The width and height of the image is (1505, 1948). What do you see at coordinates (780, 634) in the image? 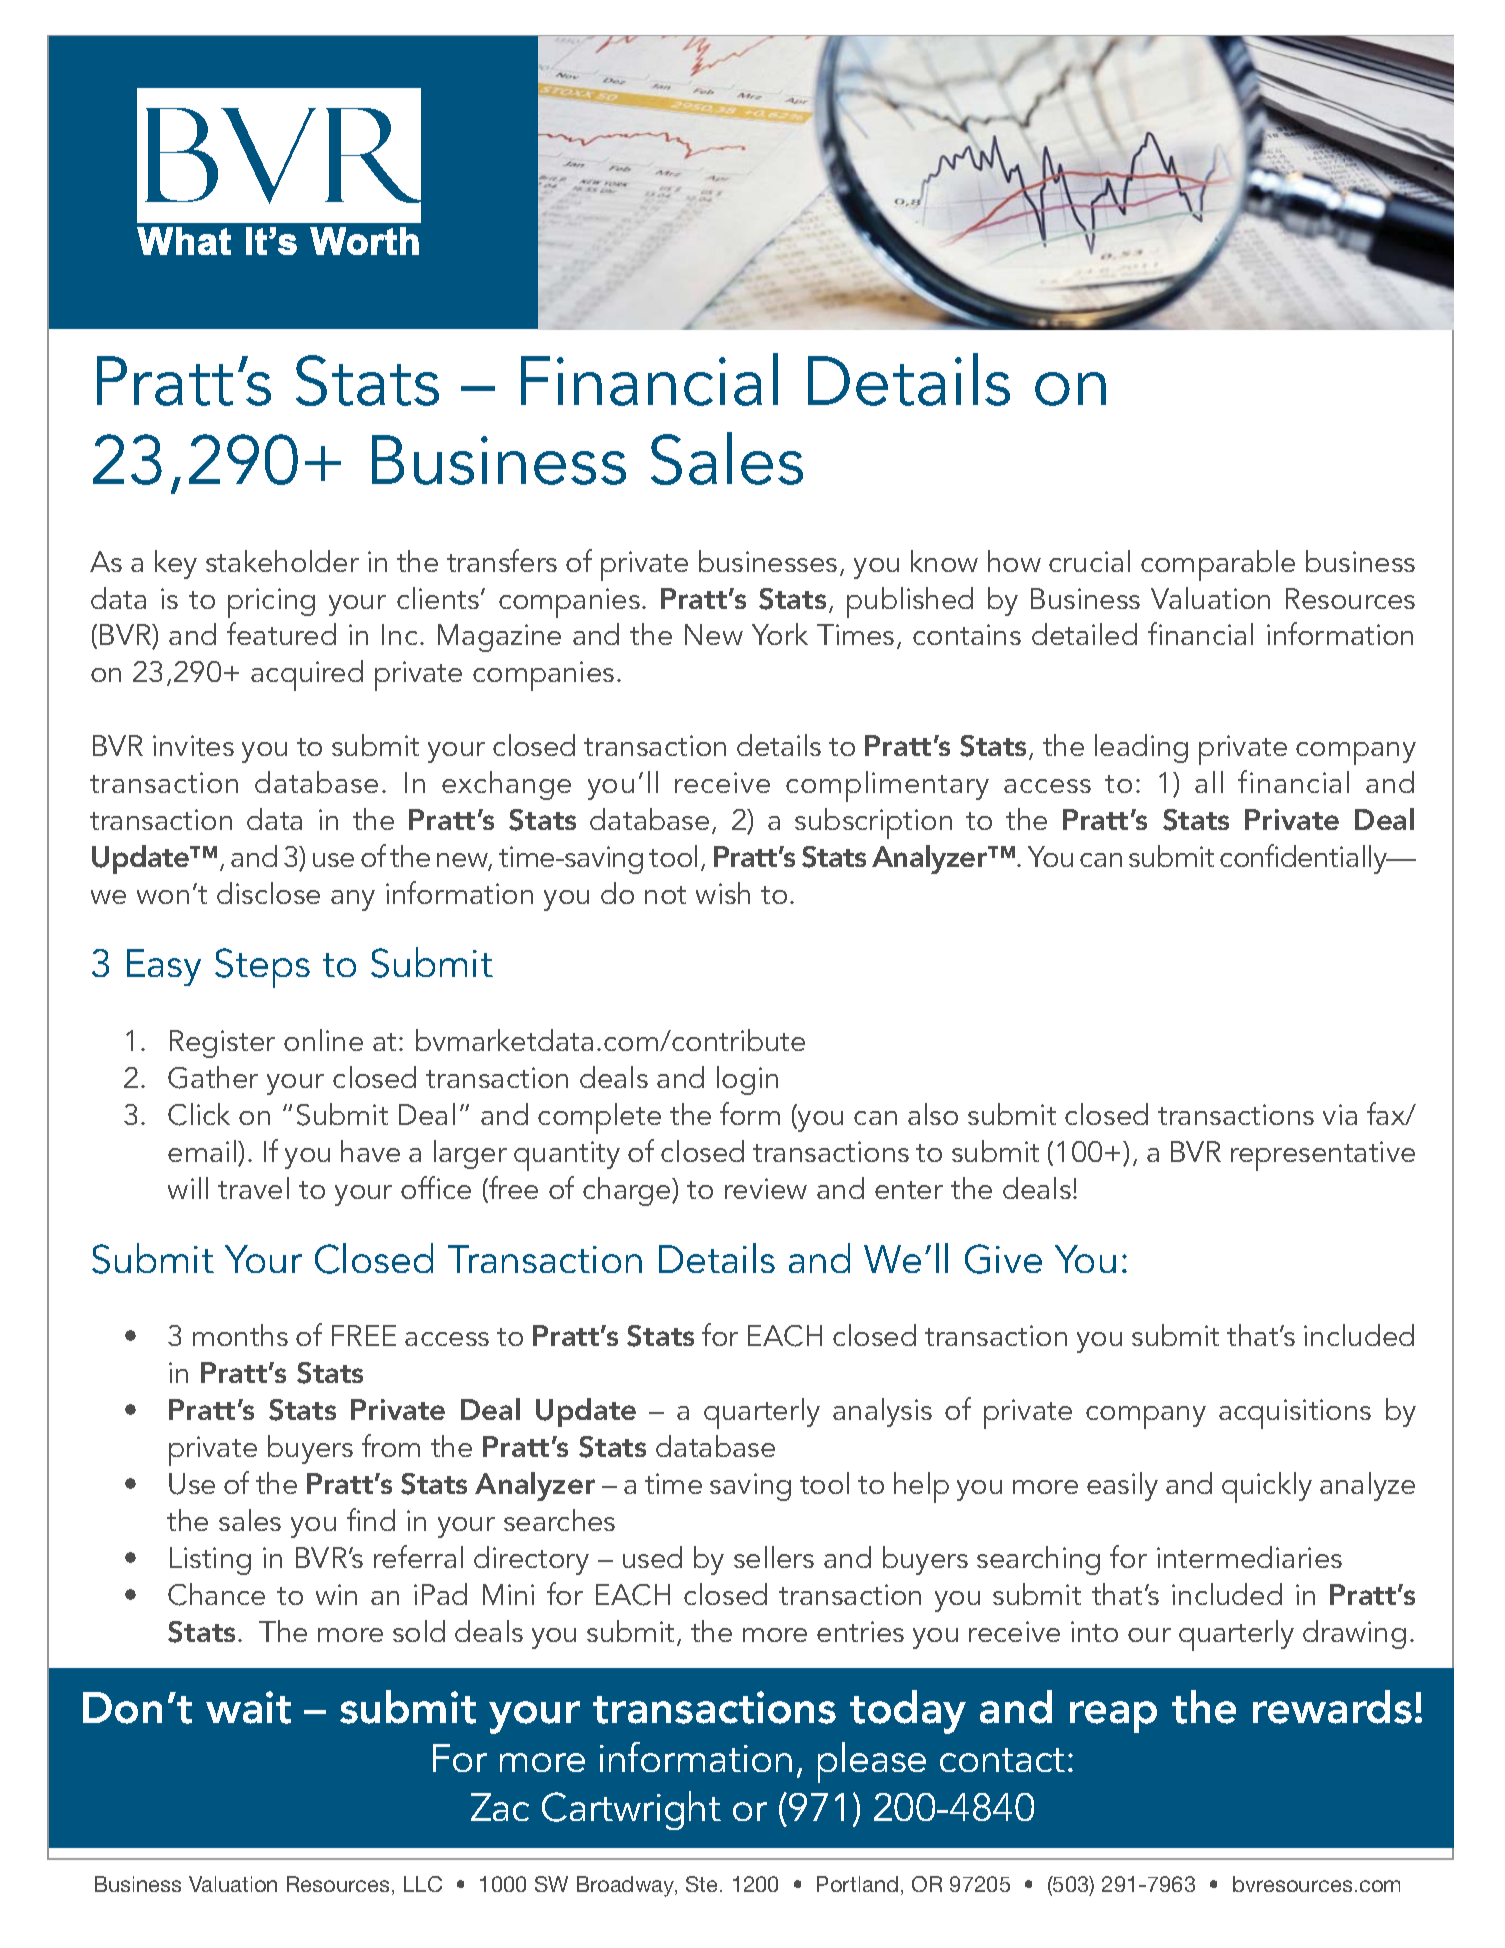
I see `York` at bounding box center [780, 634].
